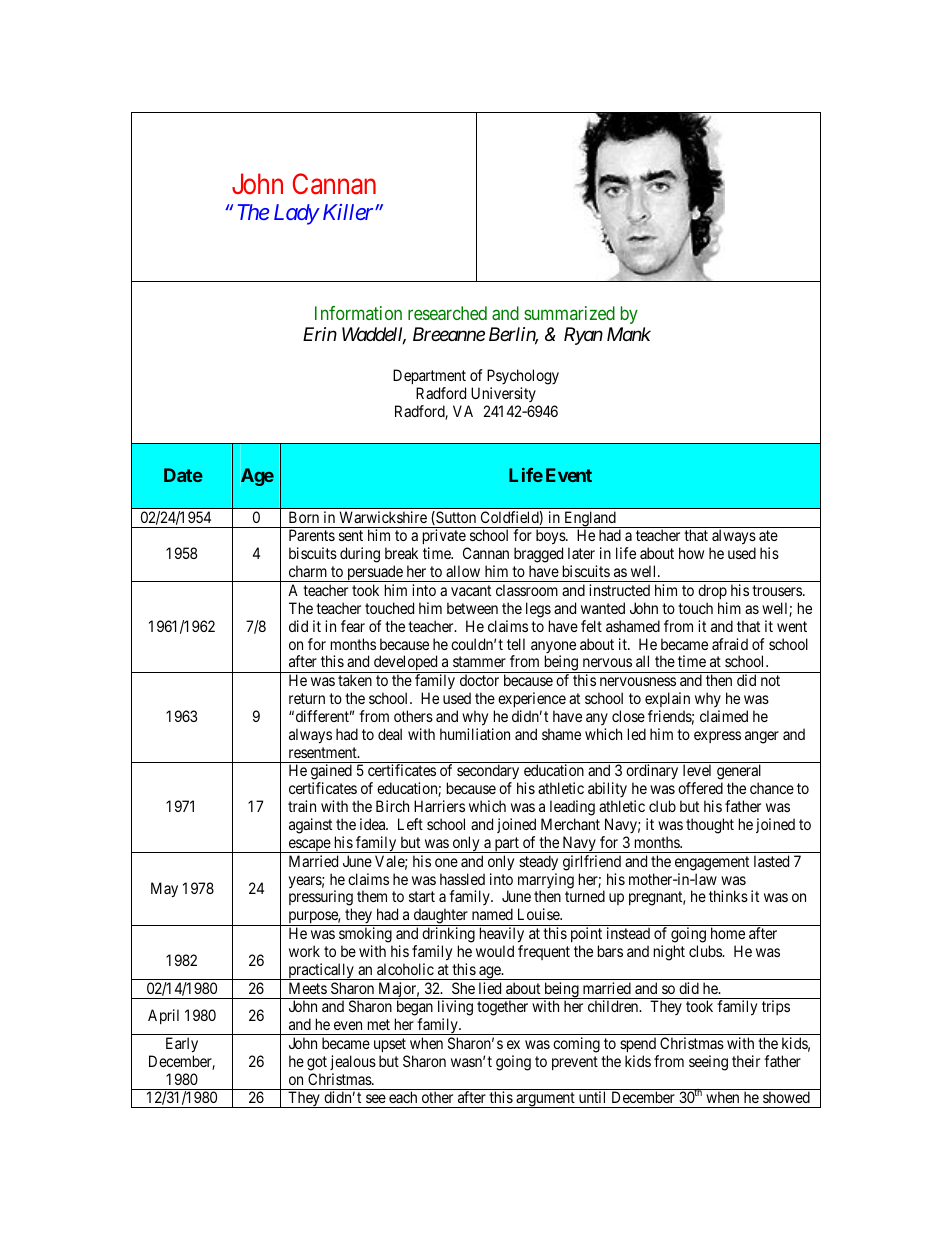 This document has width=952, height=1233. I want to click on doctor, so click(479, 680).
